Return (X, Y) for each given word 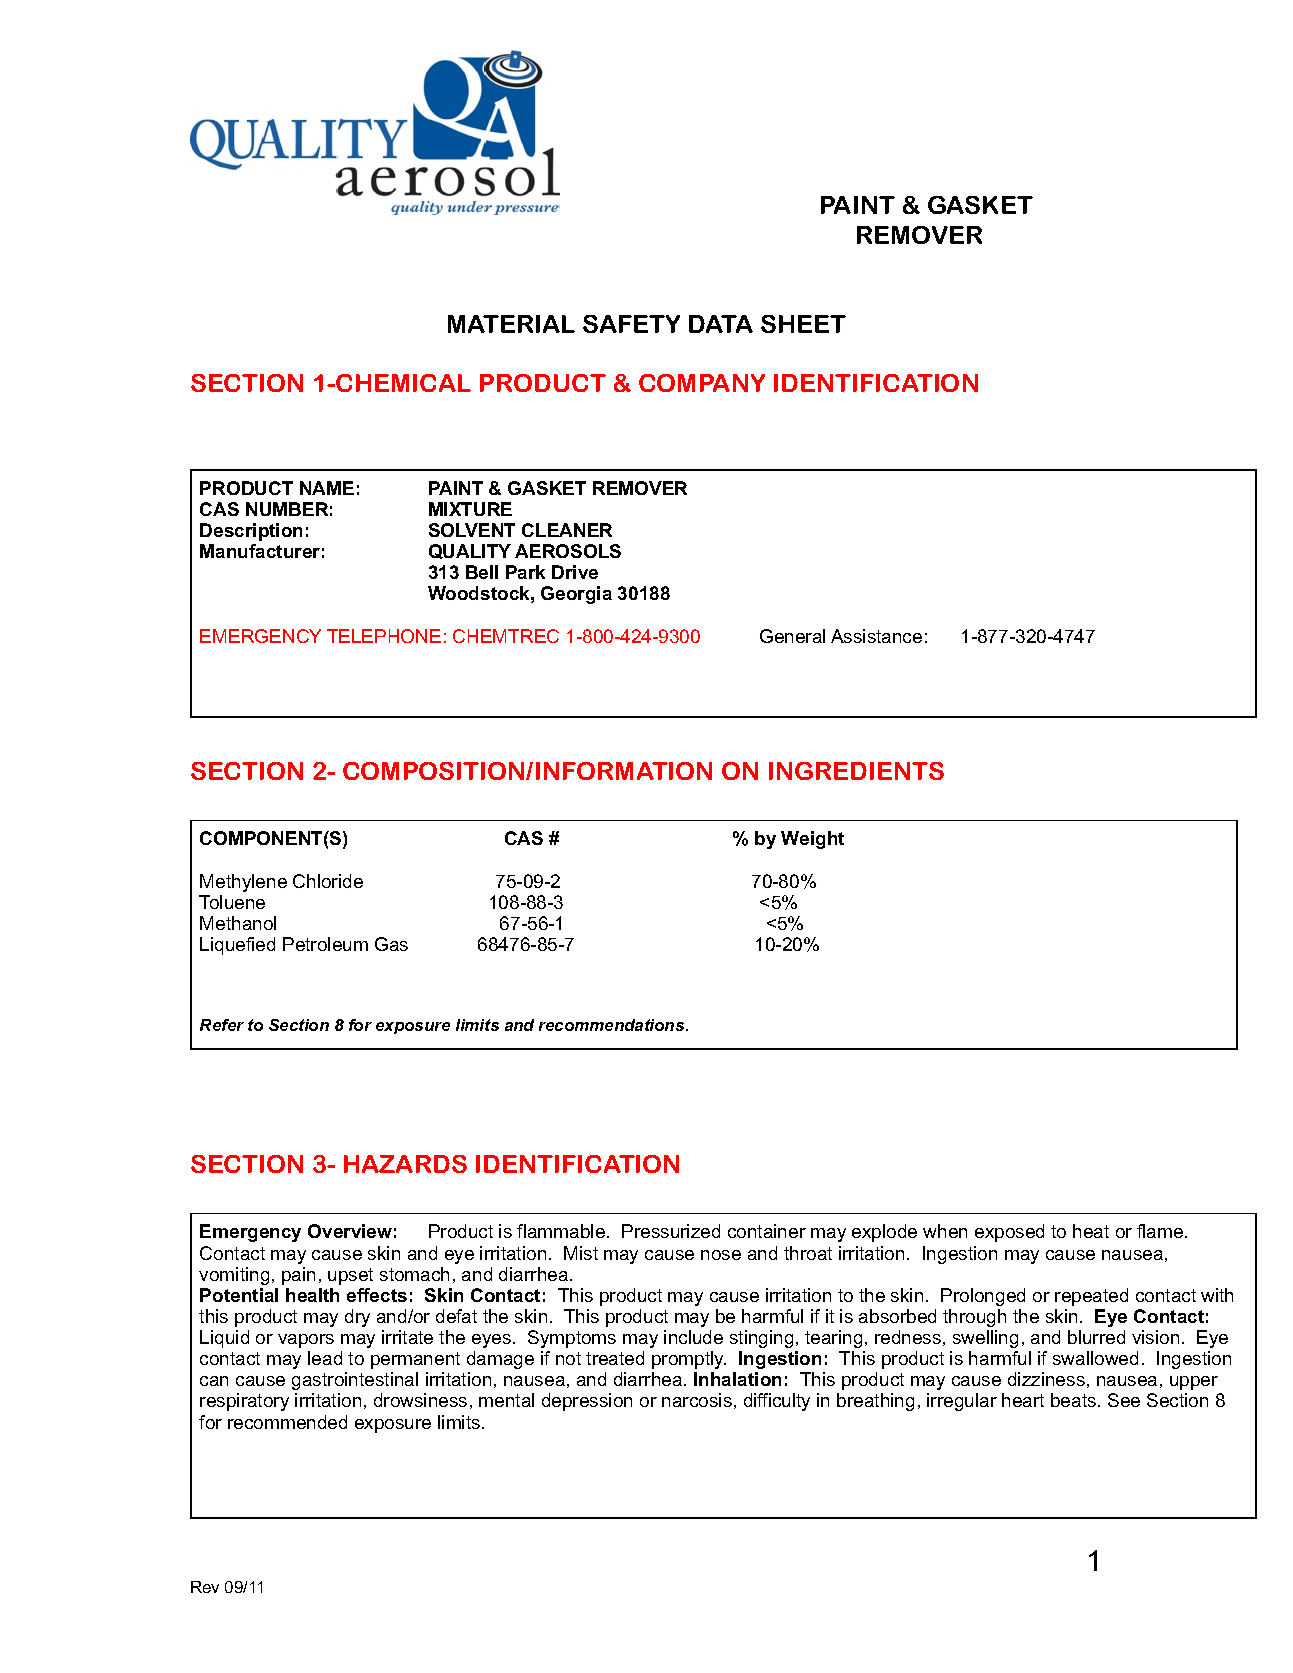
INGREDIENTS (856, 771)
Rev (205, 1587)
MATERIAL (511, 324)
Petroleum (325, 944)
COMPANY (702, 383)
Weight (812, 840)
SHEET (803, 324)
